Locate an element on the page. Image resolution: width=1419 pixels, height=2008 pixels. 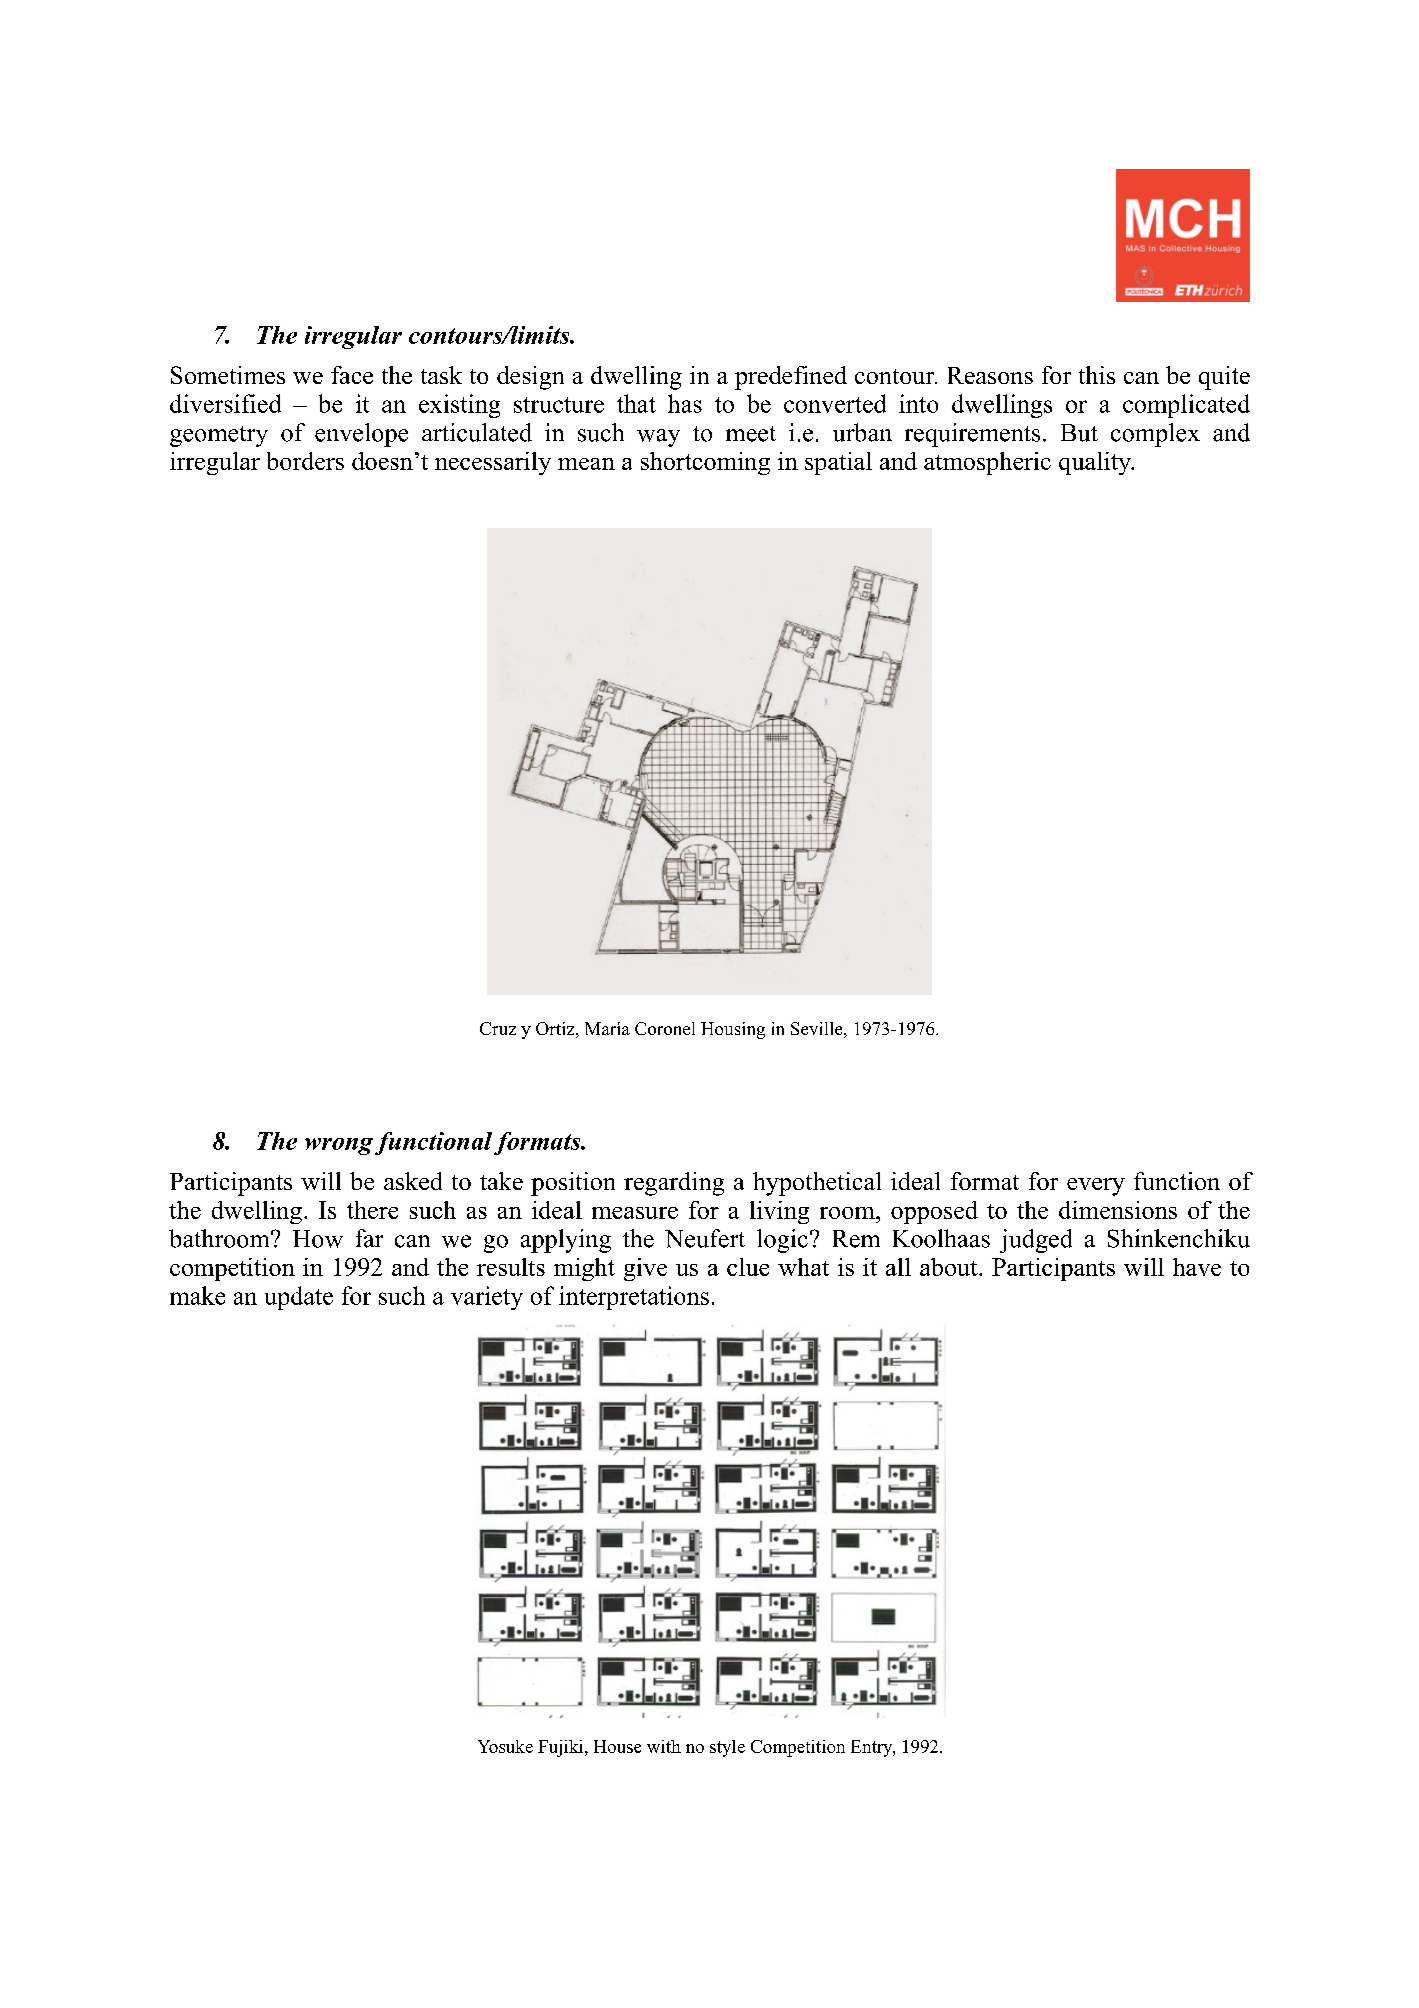
has is located at coordinates (685, 403).
